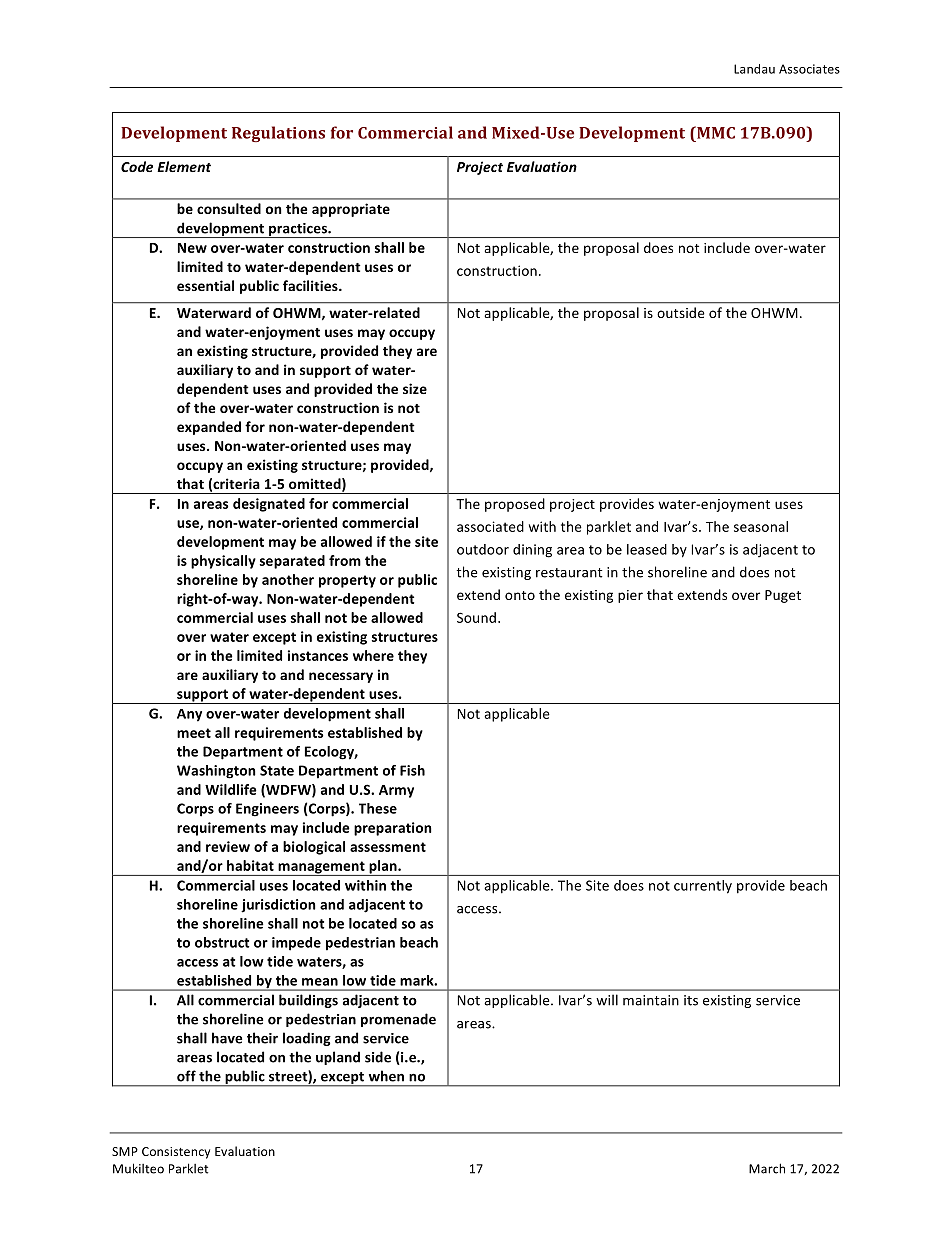 This screenshot has height=1233, width=952. I want to click on Sound, so click(476, 617).
